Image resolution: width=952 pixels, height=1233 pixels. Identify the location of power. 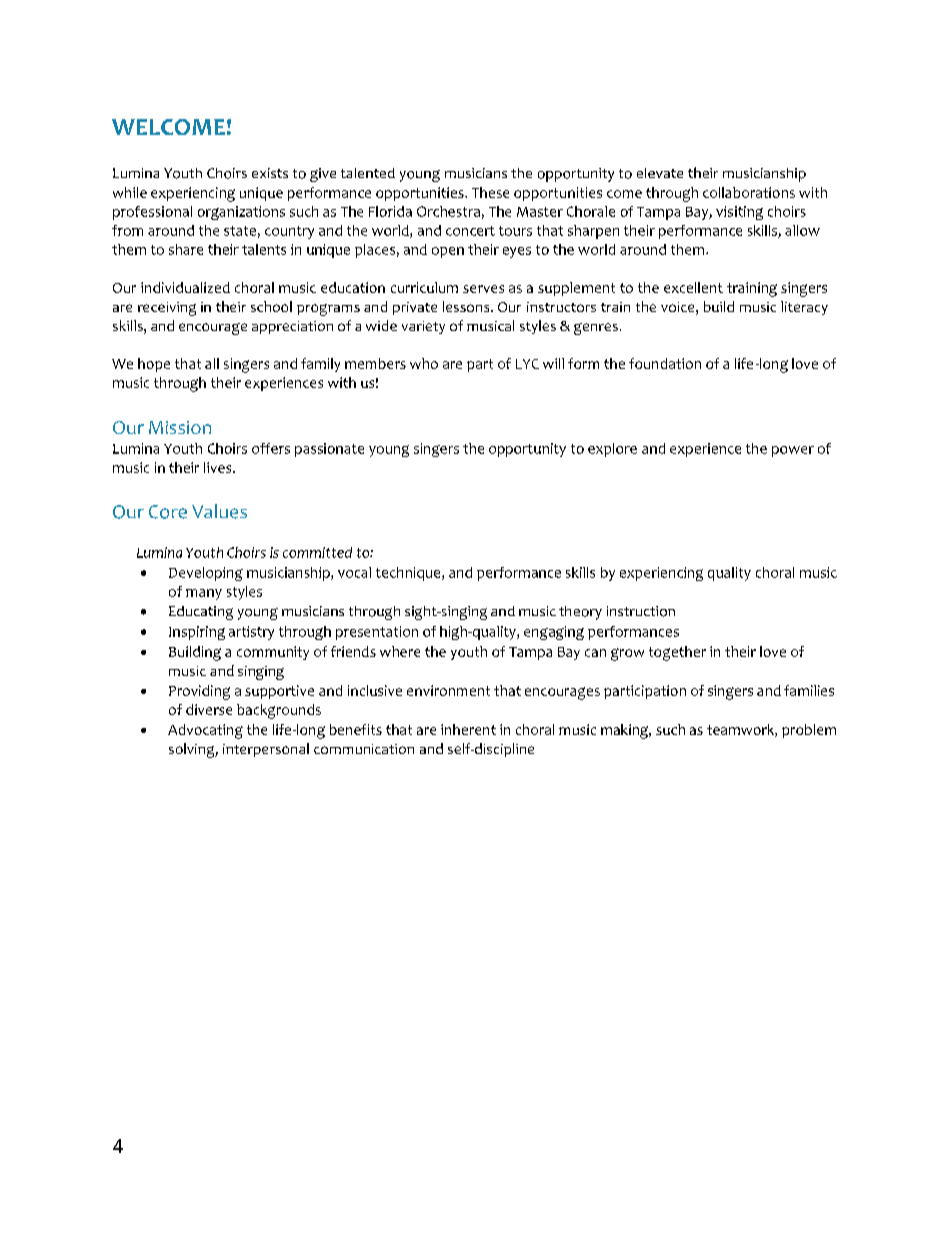
(793, 451).
